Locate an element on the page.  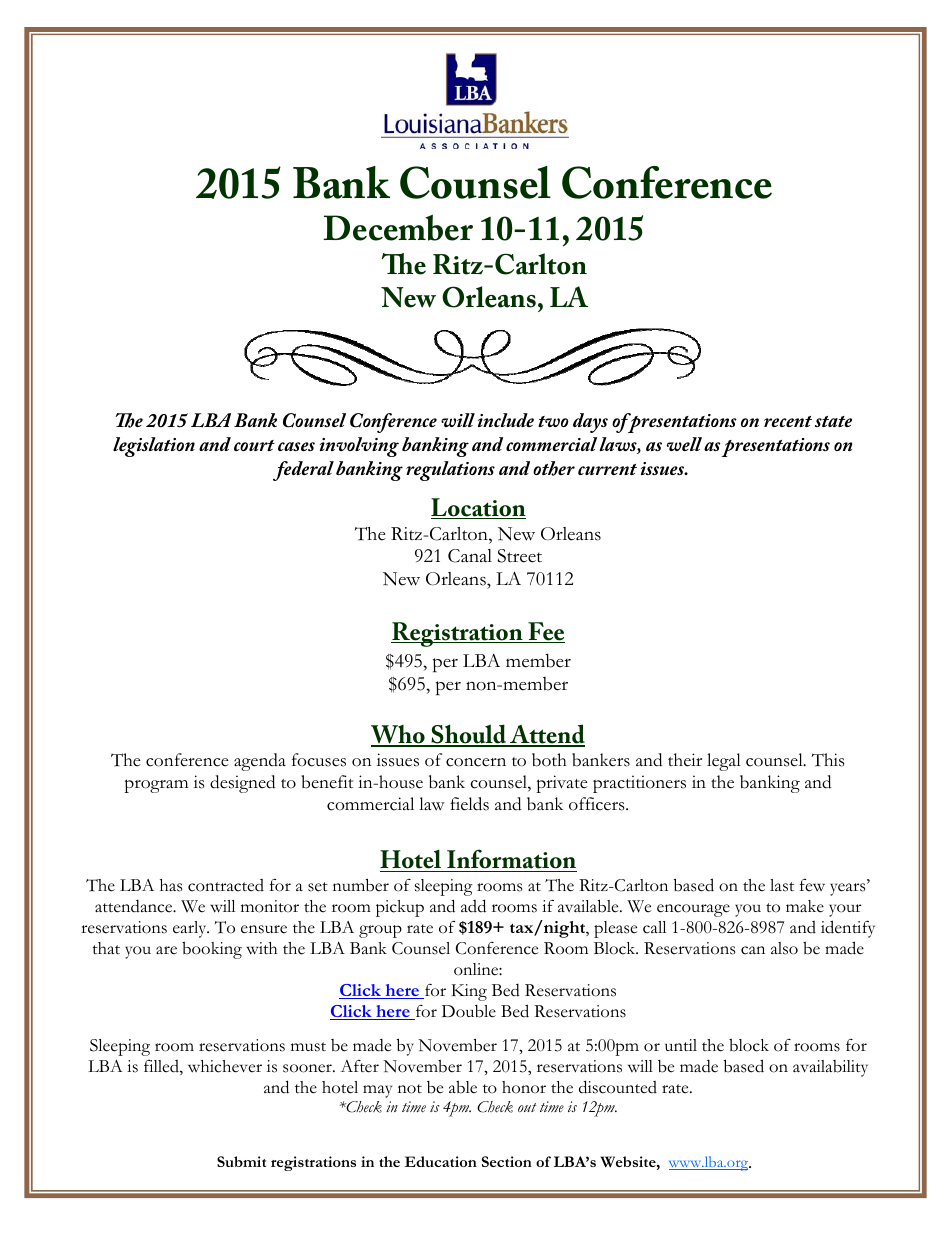
legislation is located at coordinates (154, 447).
